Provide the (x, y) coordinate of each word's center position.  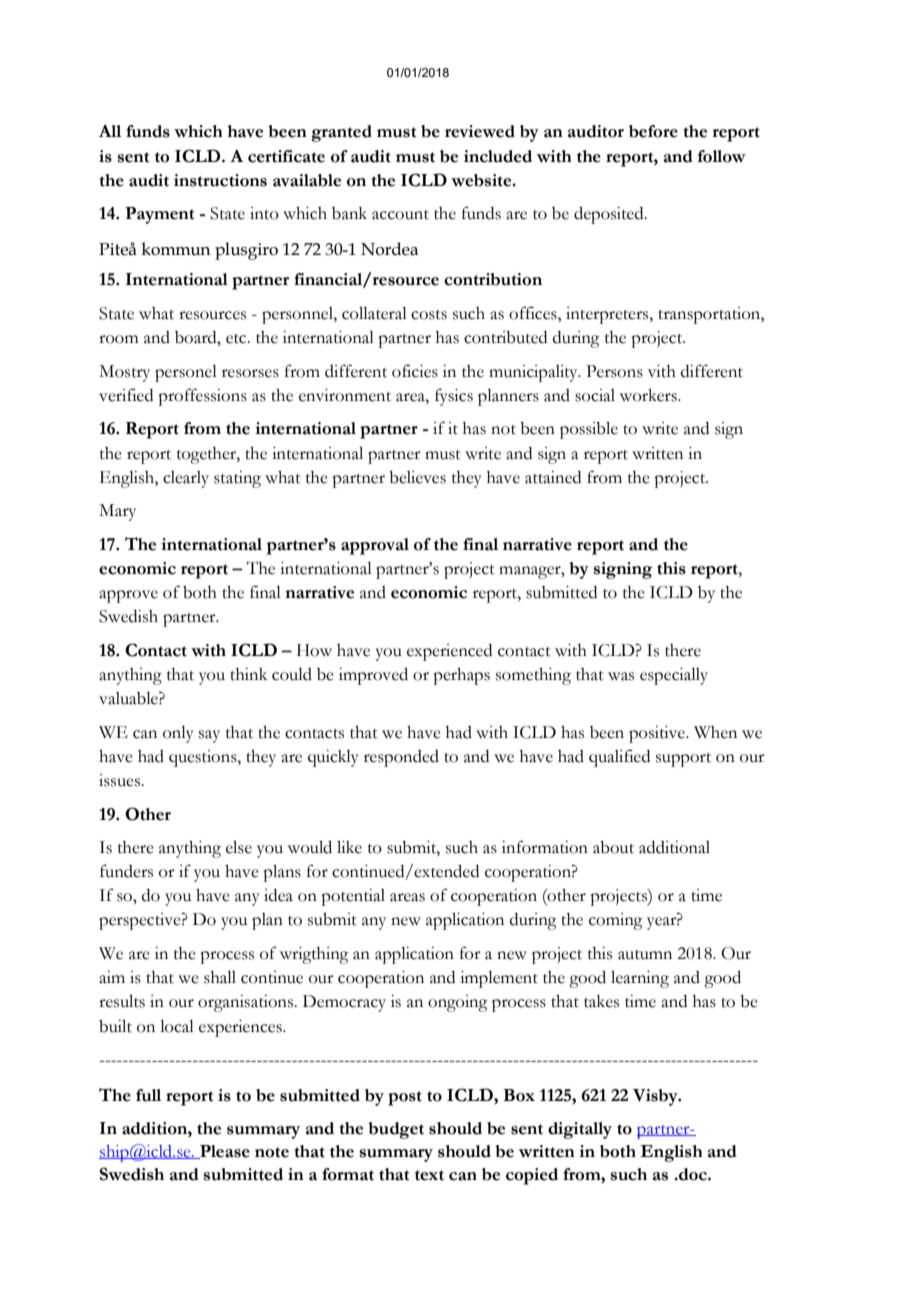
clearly (186, 479)
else (239, 847)
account (400, 215)
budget (396, 1130)
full (148, 1095)
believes (417, 477)
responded (401, 758)
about (613, 847)
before (653, 131)
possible (589, 430)
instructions (220, 180)
